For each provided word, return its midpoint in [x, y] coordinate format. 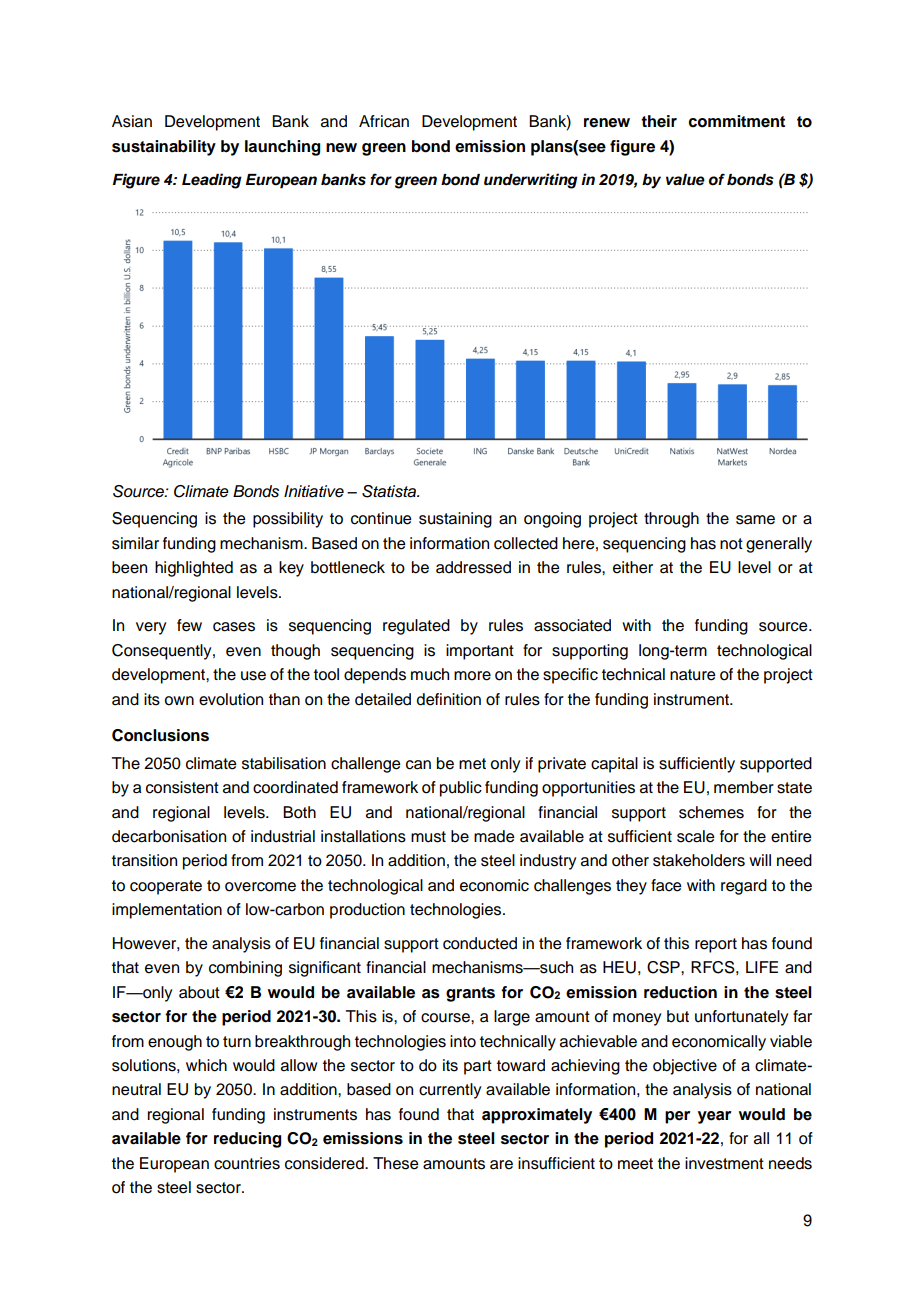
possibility [288, 520]
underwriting [531, 181]
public [461, 789]
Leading [212, 181]
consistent [182, 787]
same [755, 520]
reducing [247, 1140]
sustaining [455, 520]
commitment [736, 121]
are [501, 1165]
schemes [711, 812]
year [714, 1117]
